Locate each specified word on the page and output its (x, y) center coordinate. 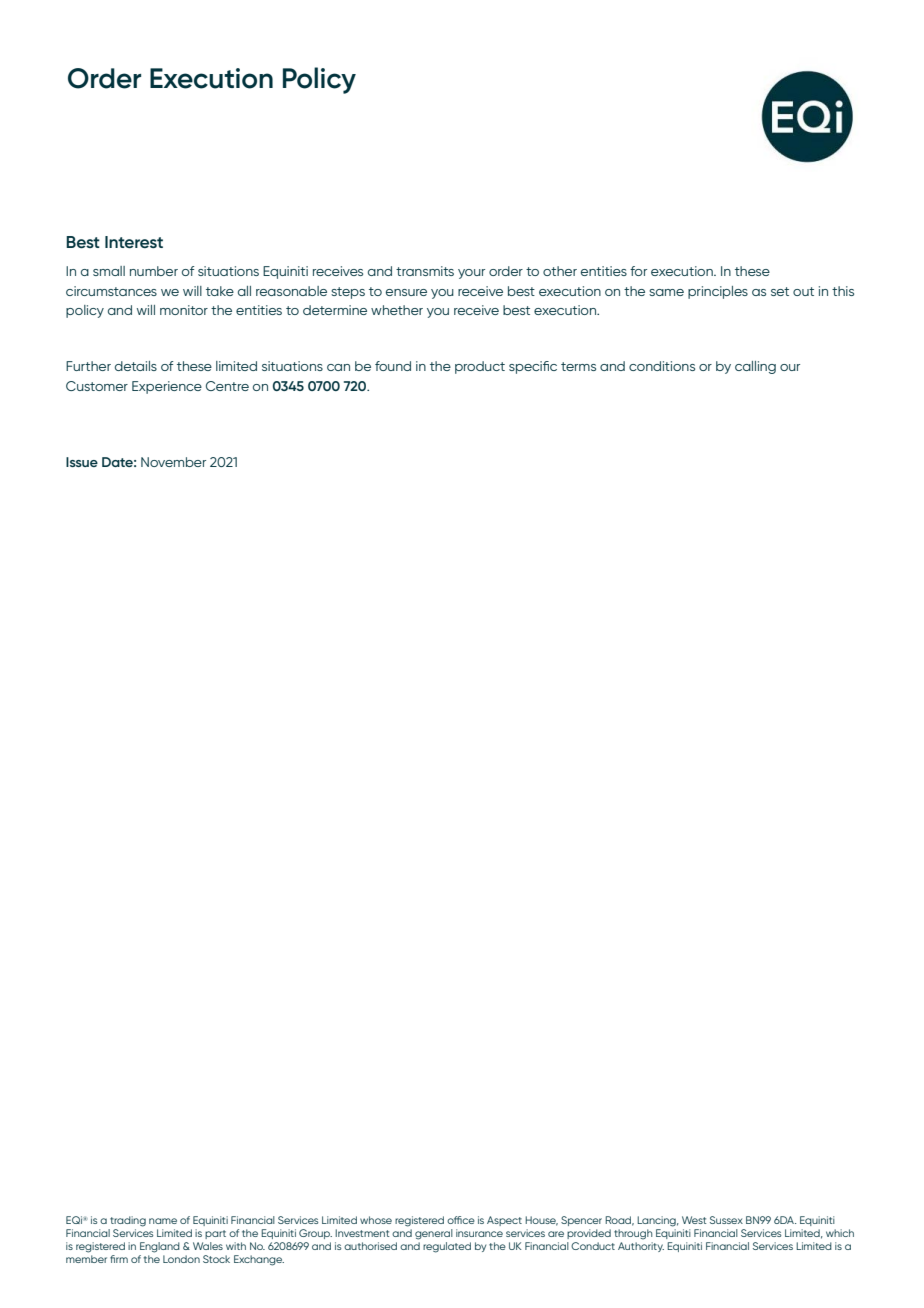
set (780, 291)
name (163, 1221)
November (173, 462)
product (480, 367)
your (471, 274)
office (461, 1220)
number (154, 271)
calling (755, 367)
